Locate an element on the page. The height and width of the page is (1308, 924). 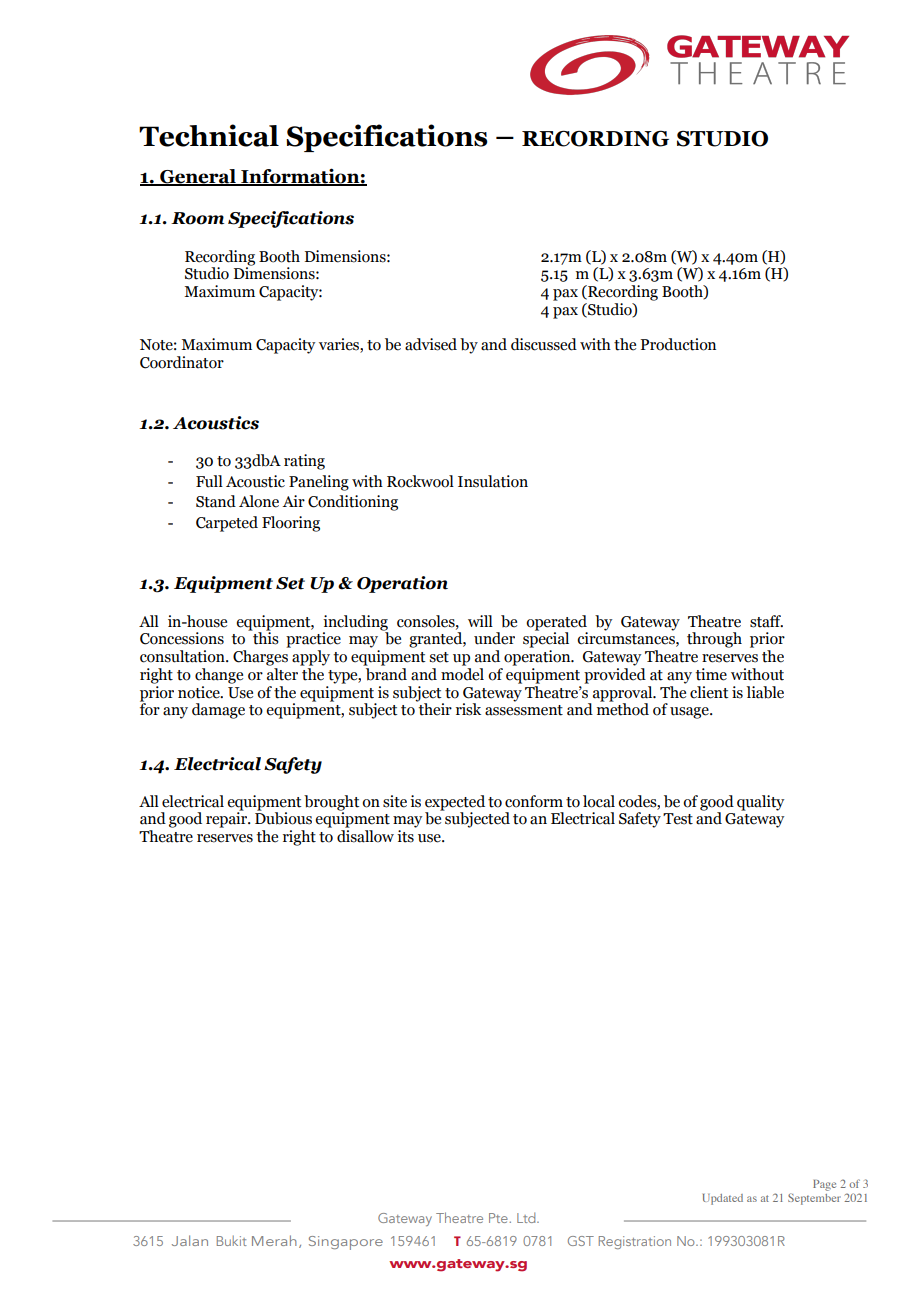
assessment is located at coordinates (524, 710).
